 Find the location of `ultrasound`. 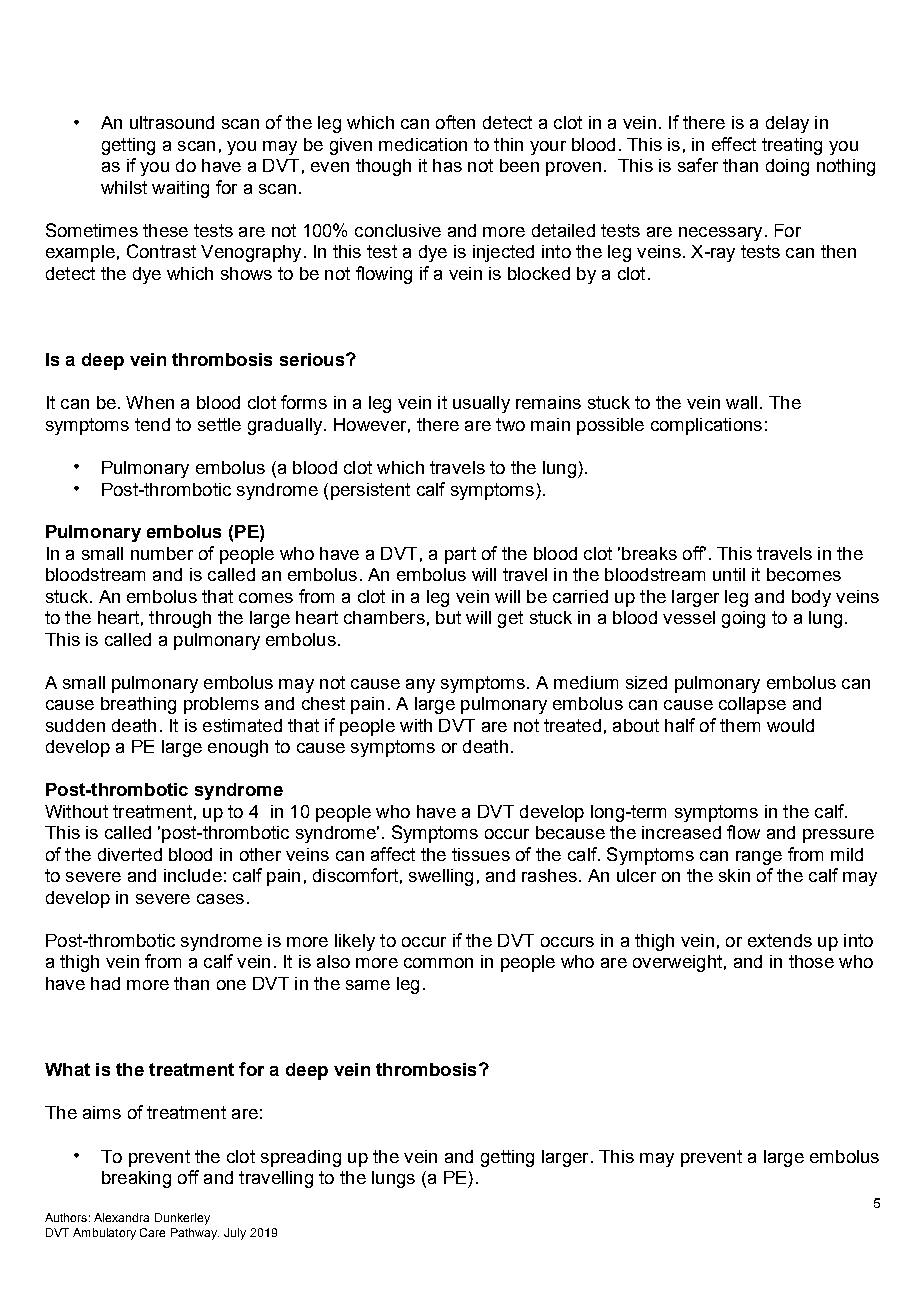

ultrasound is located at coordinates (172, 122).
